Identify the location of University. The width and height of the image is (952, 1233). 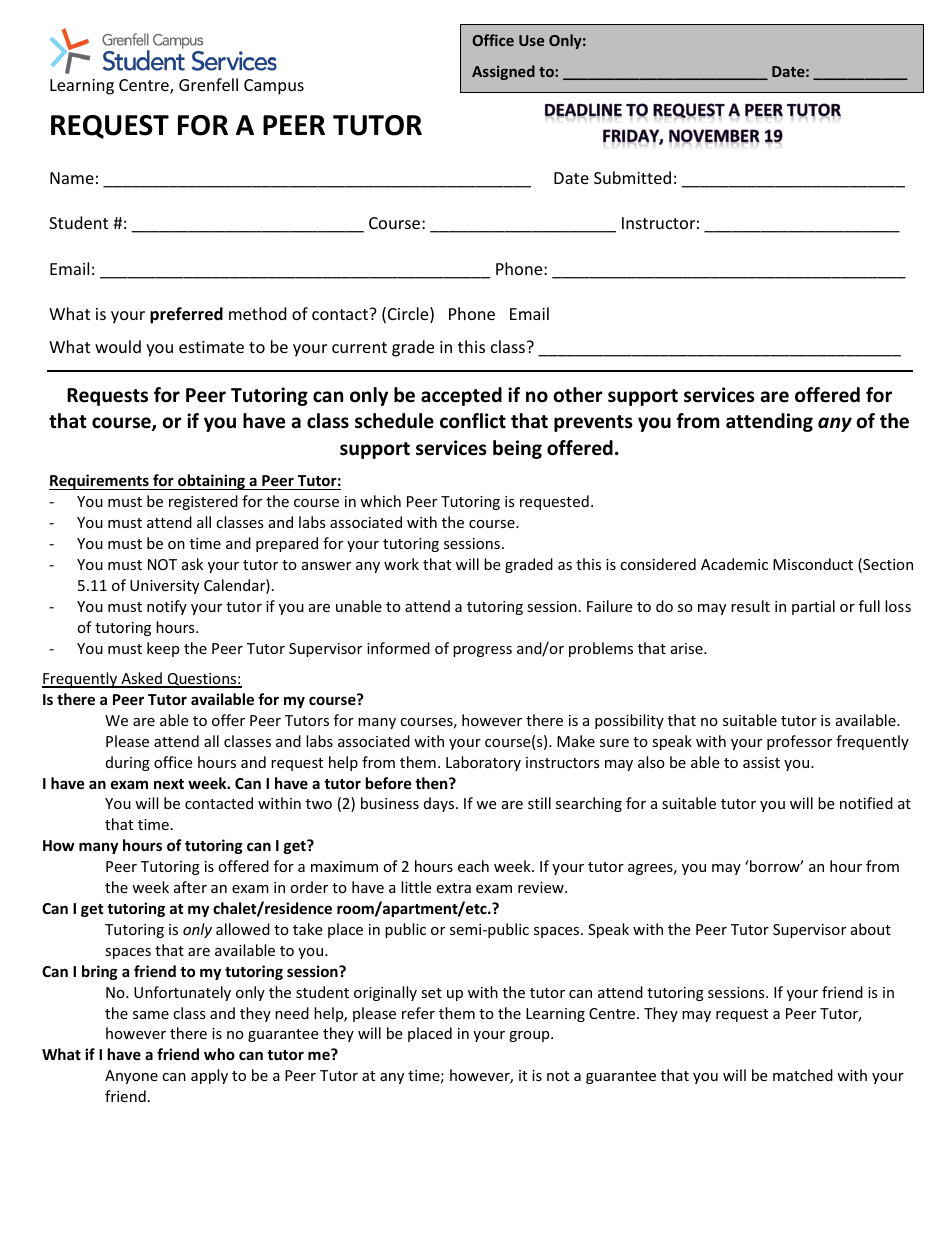
(164, 587).
